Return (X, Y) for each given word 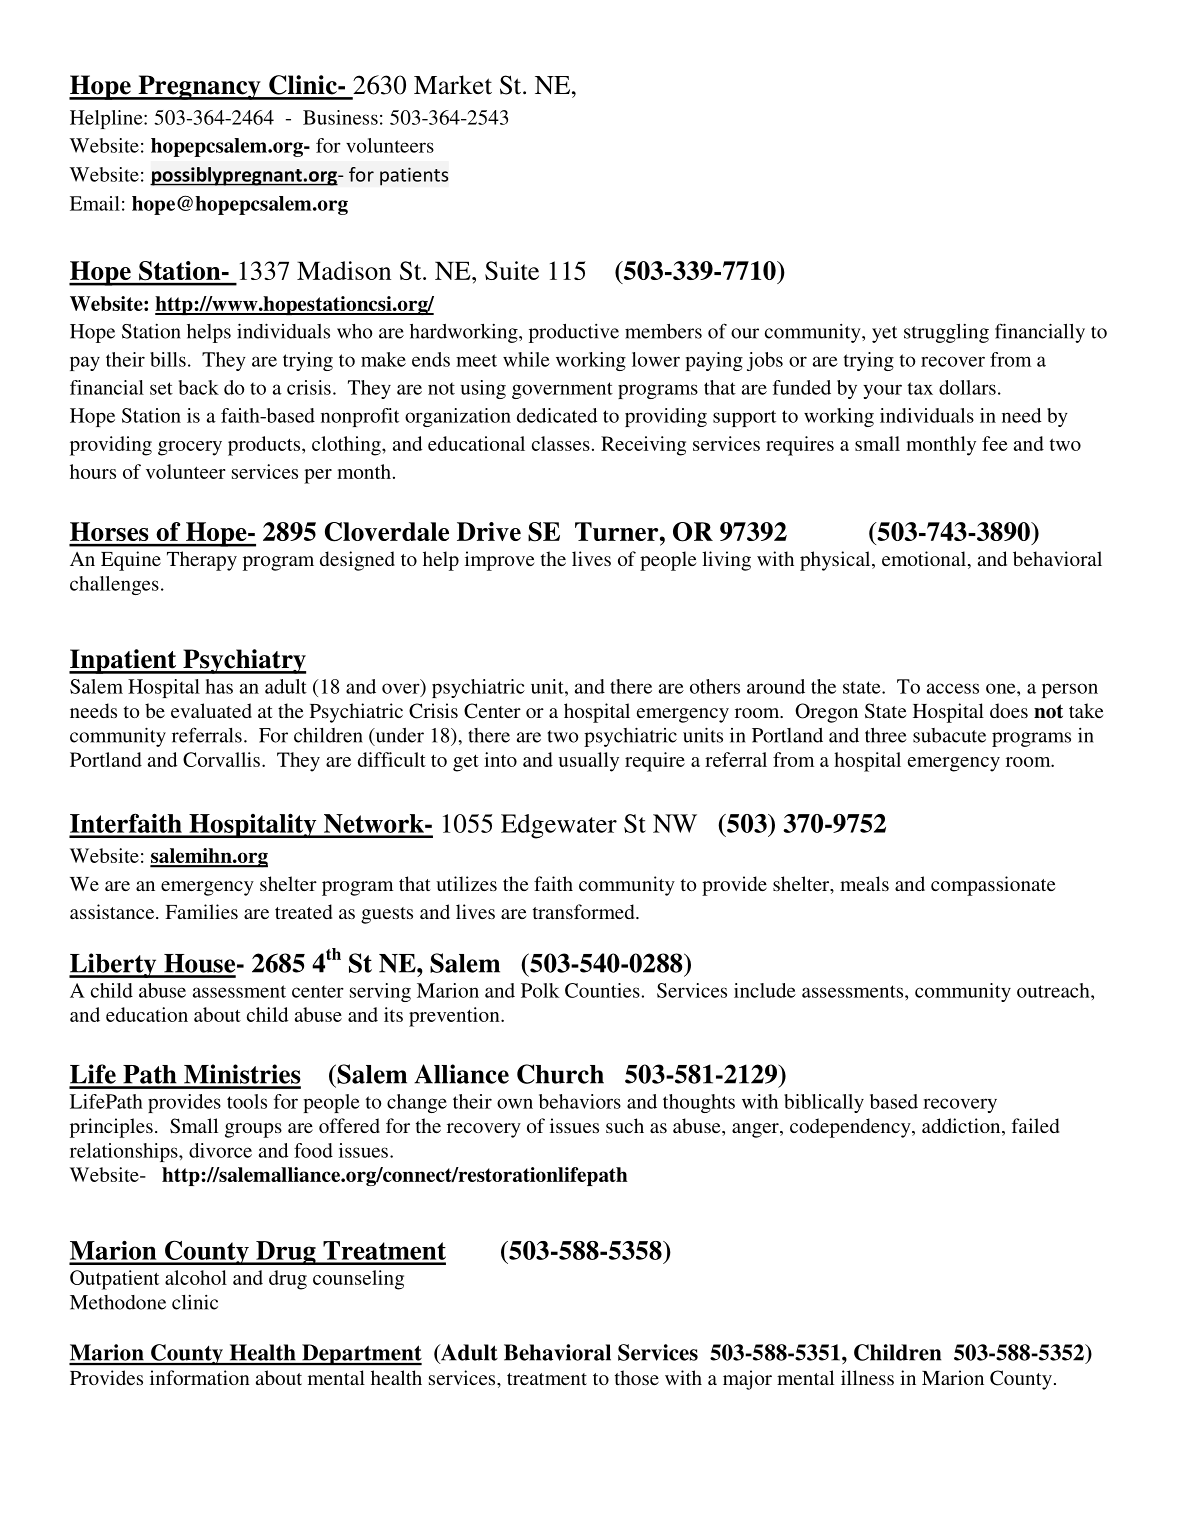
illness (867, 1377)
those (637, 1377)
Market (453, 85)
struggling (946, 333)
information (200, 1377)
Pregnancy (199, 87)
